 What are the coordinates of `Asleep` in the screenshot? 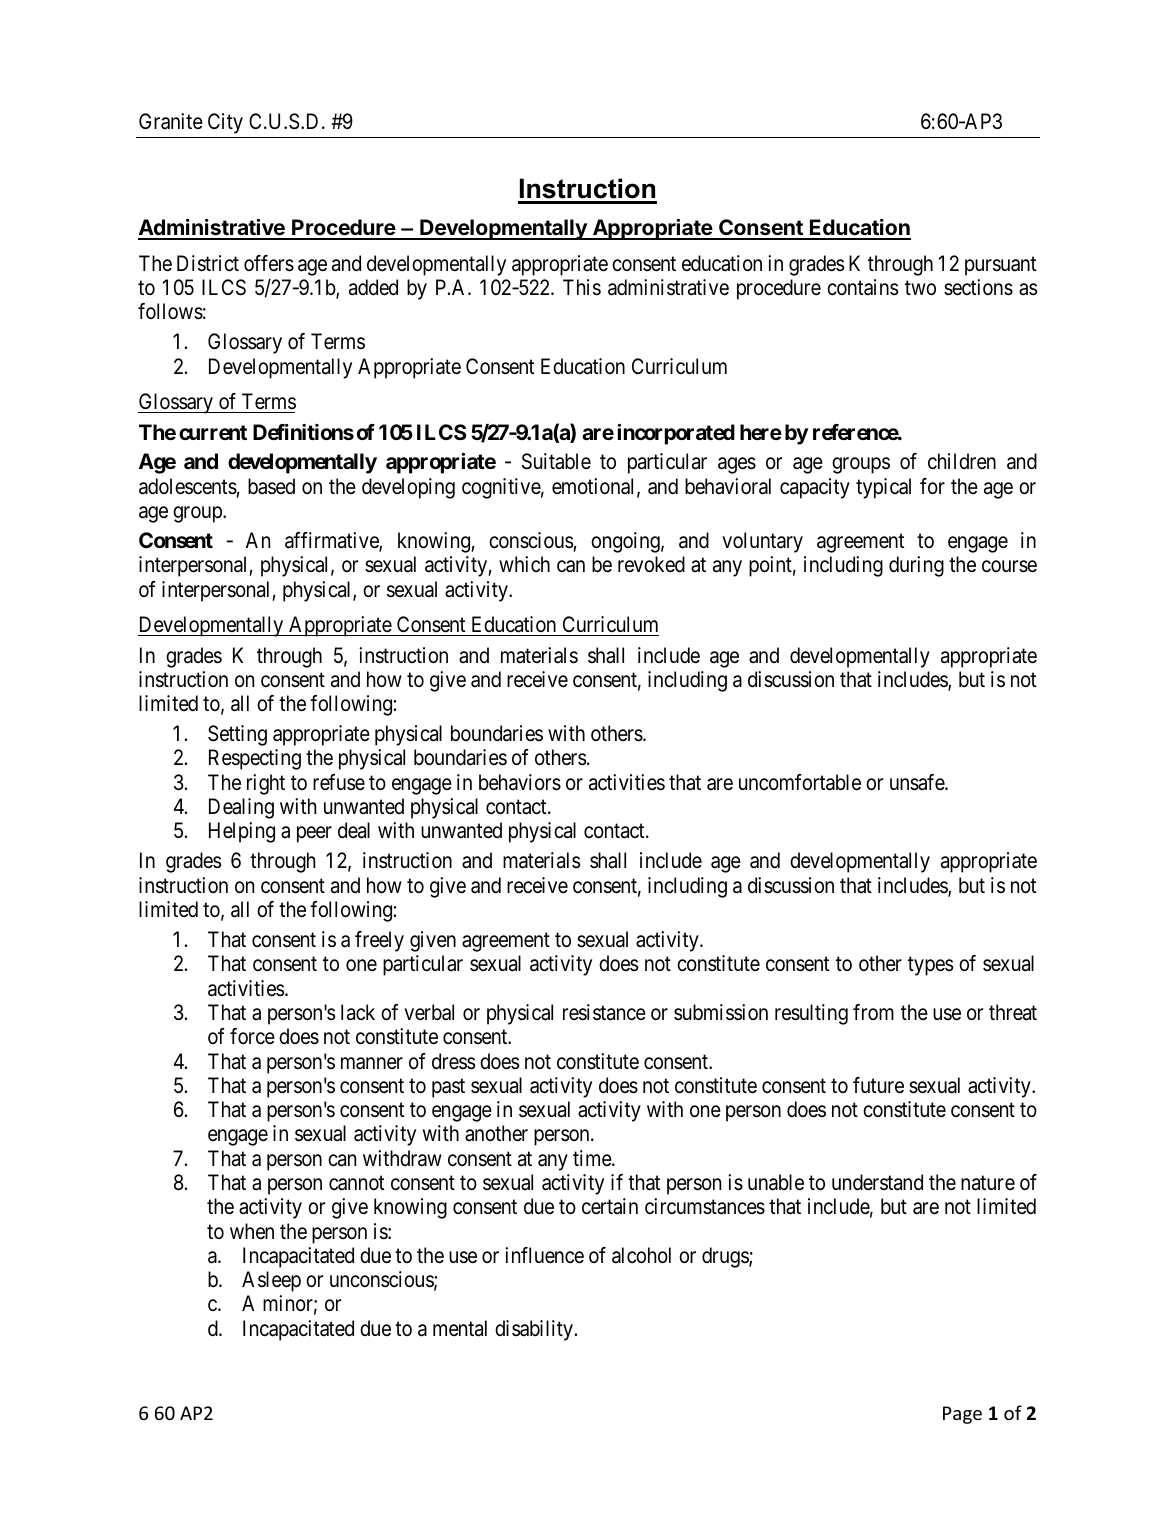 It's located at (271, 1281).
